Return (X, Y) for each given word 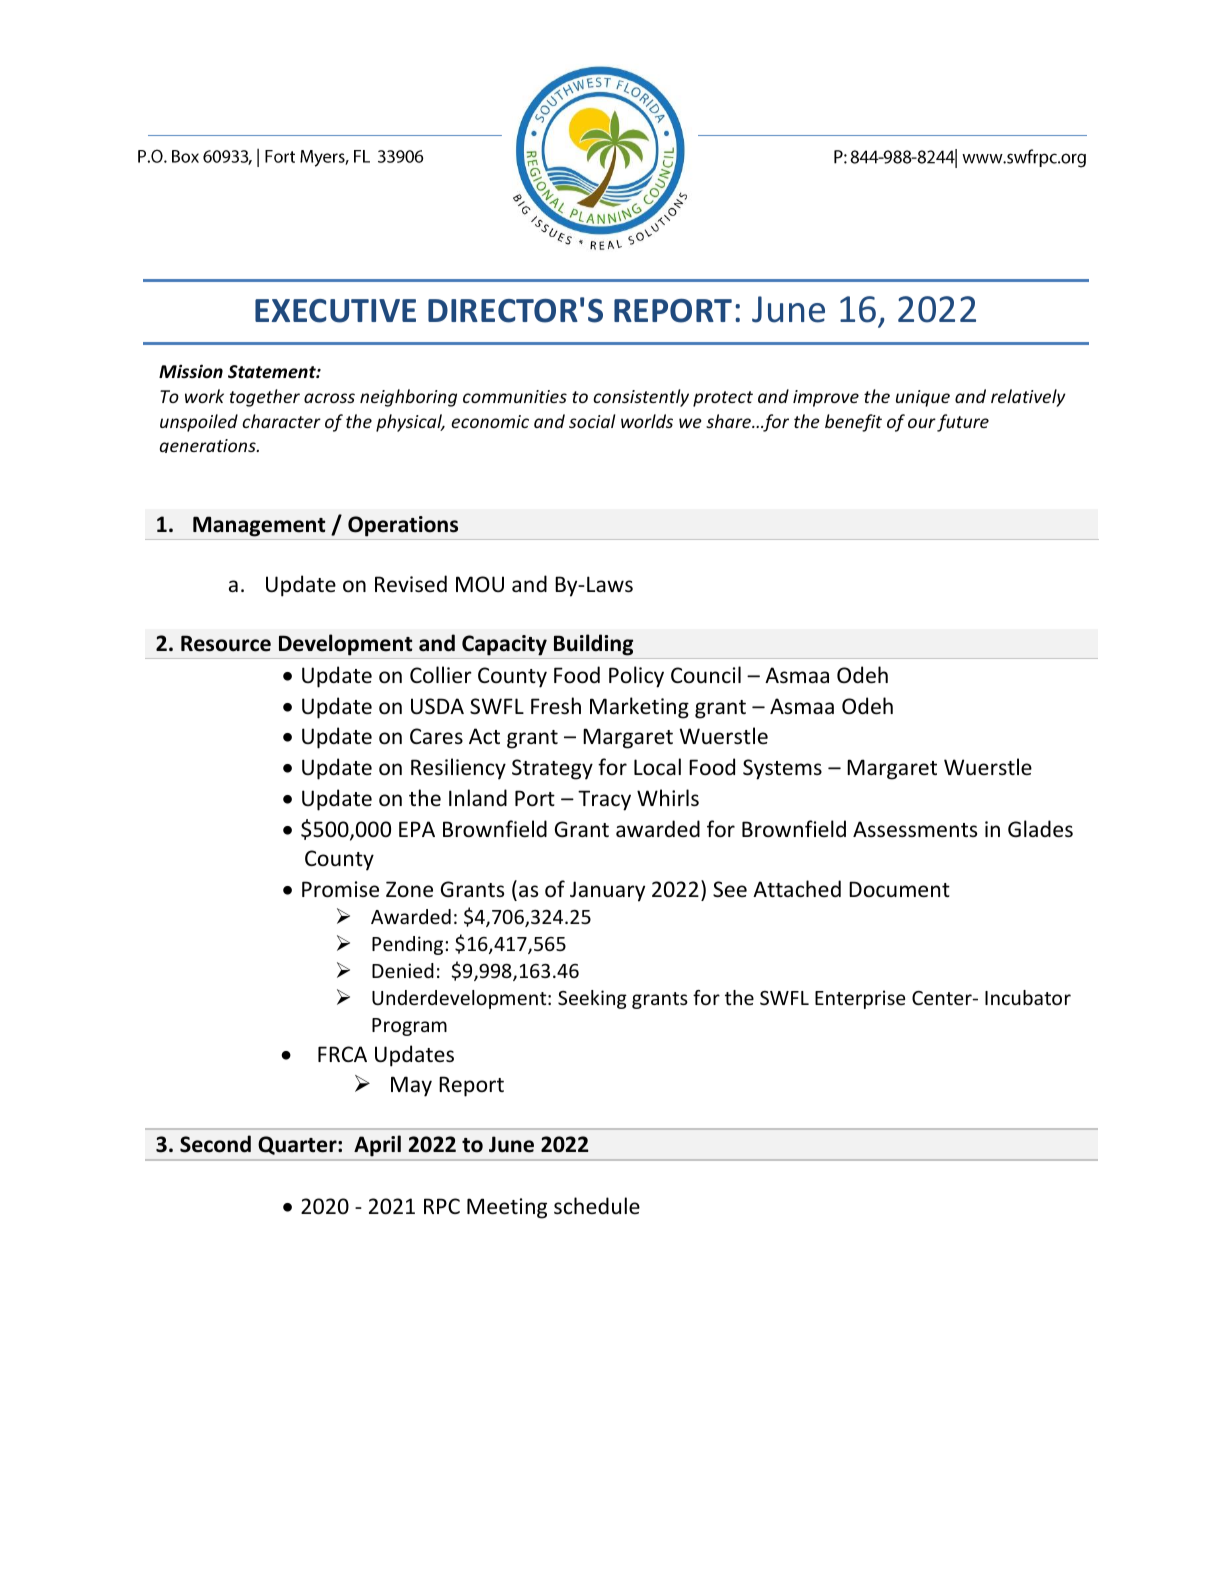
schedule (597, 1206)
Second (215, 1144)
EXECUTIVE (335, 311)
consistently (641, 398)
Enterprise (860, 999)
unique (923, 398)
